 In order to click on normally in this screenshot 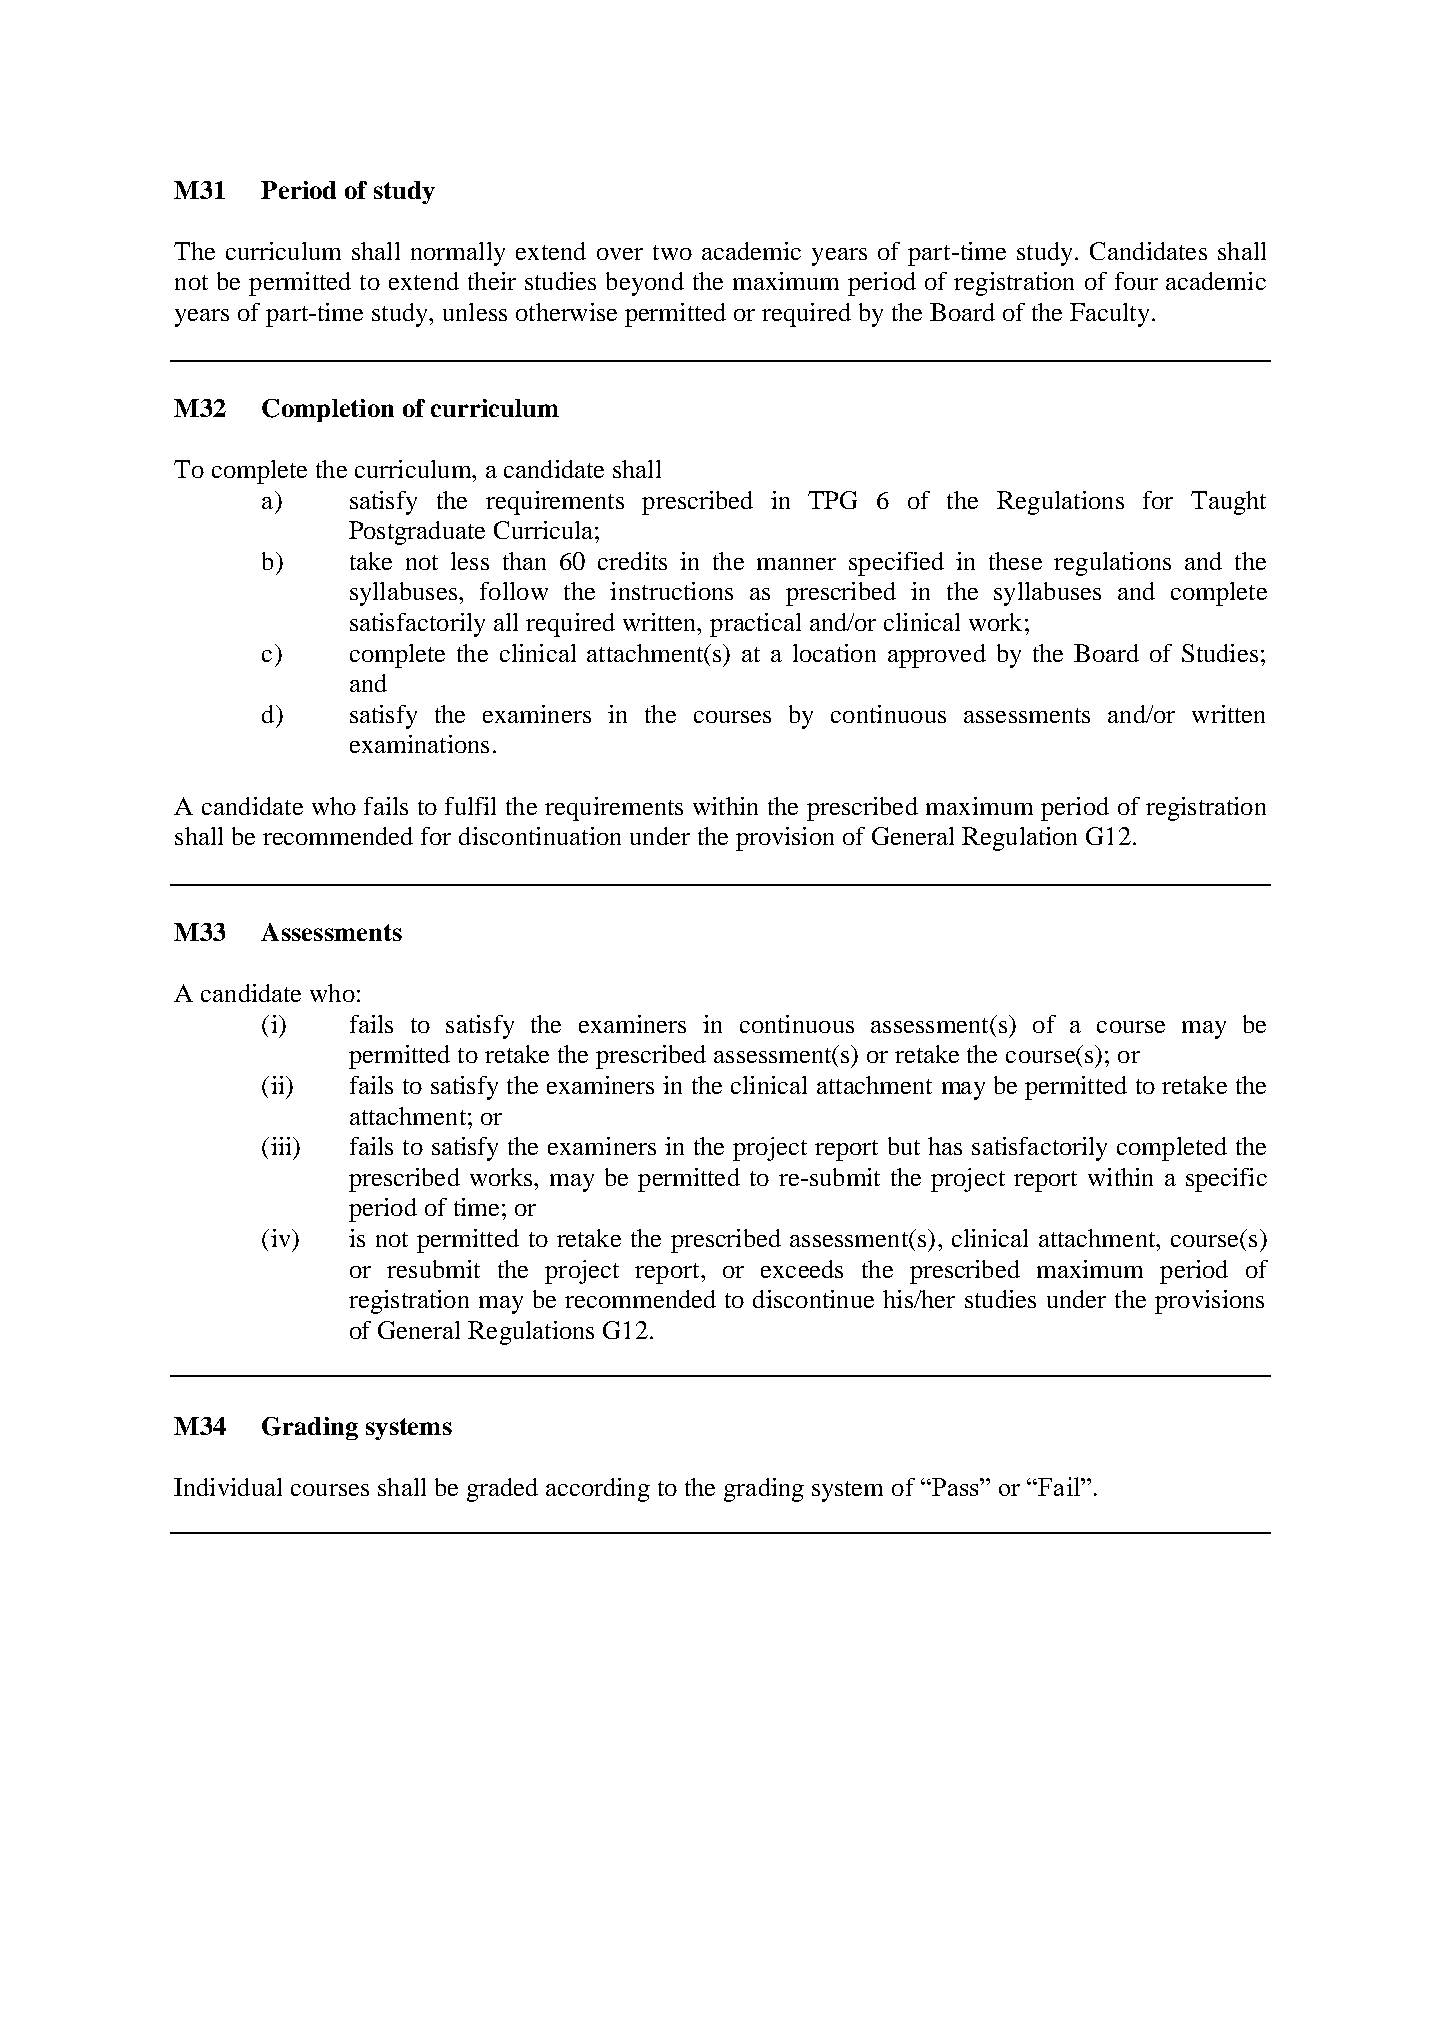, I will do `click(458, 254)`.
